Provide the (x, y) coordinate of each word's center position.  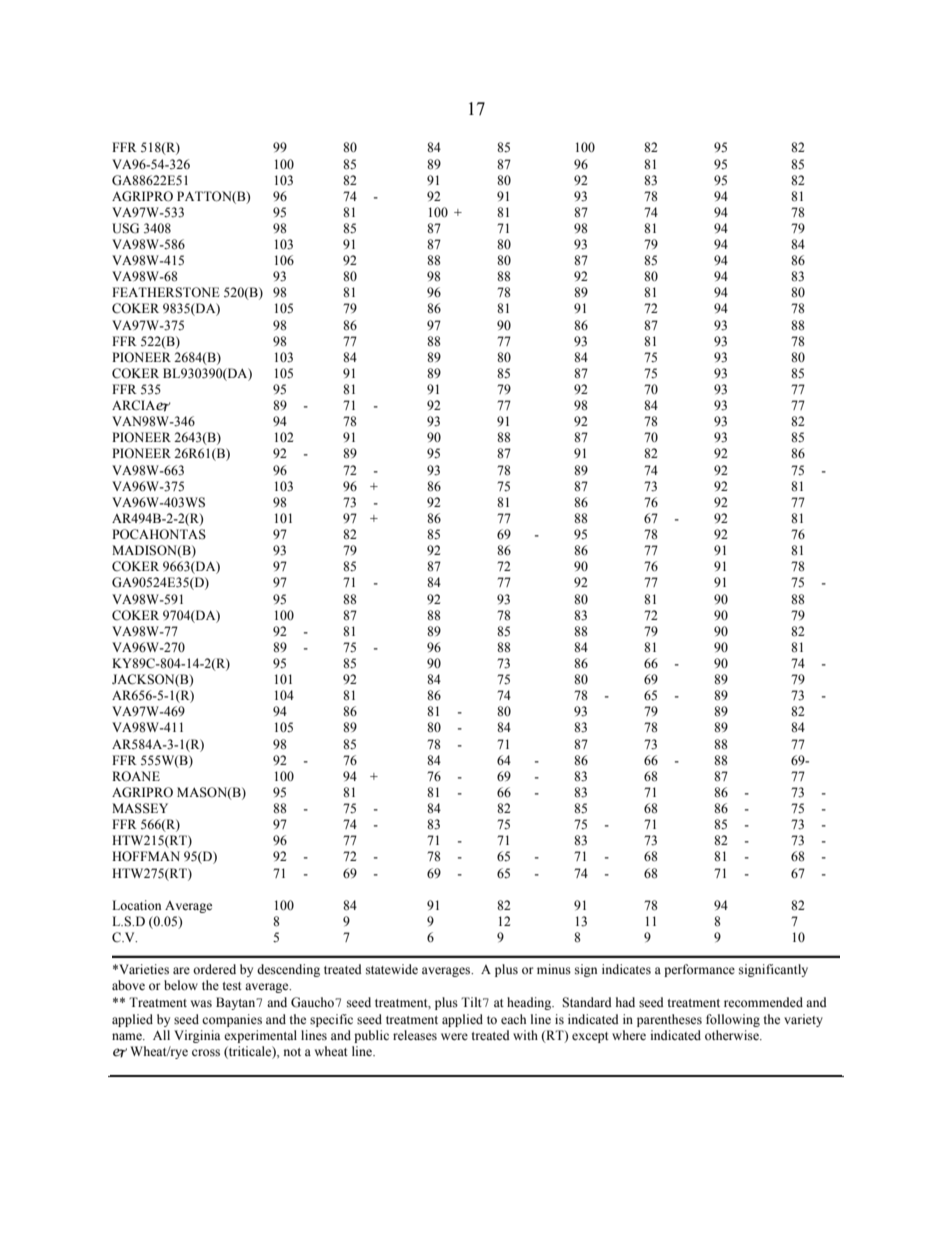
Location (136, 905)
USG (125, 228)
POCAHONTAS (159, 534)
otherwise (733, 1035)
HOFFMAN (146, 856)
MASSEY (140, 808)
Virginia (197, 1036)
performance (699, 970)
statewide (392, 969)
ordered (214, 969)
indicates (626, 969)
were (454, 1036)
